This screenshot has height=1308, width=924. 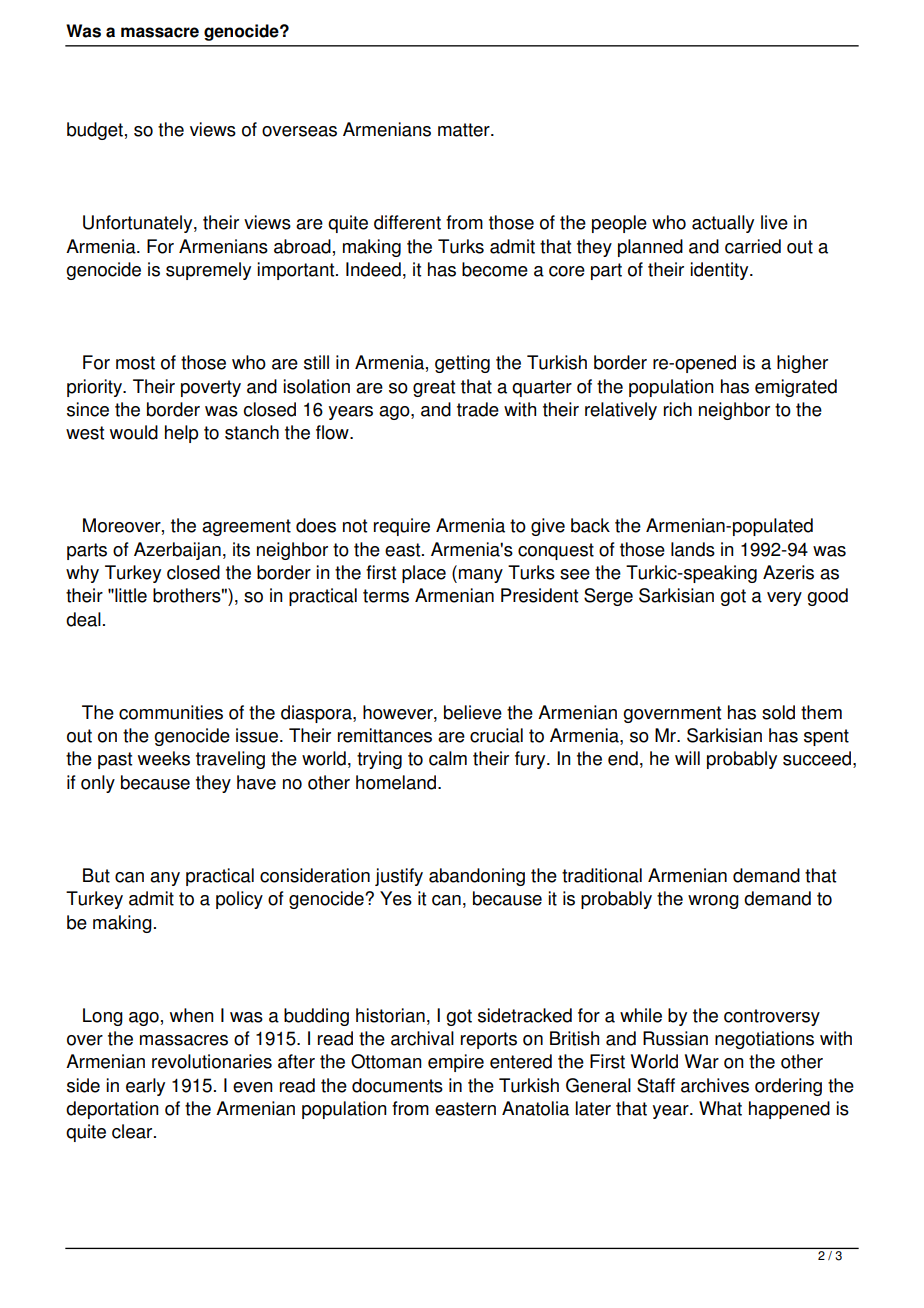 I want to click on actually, so click(x=723, y=224).
